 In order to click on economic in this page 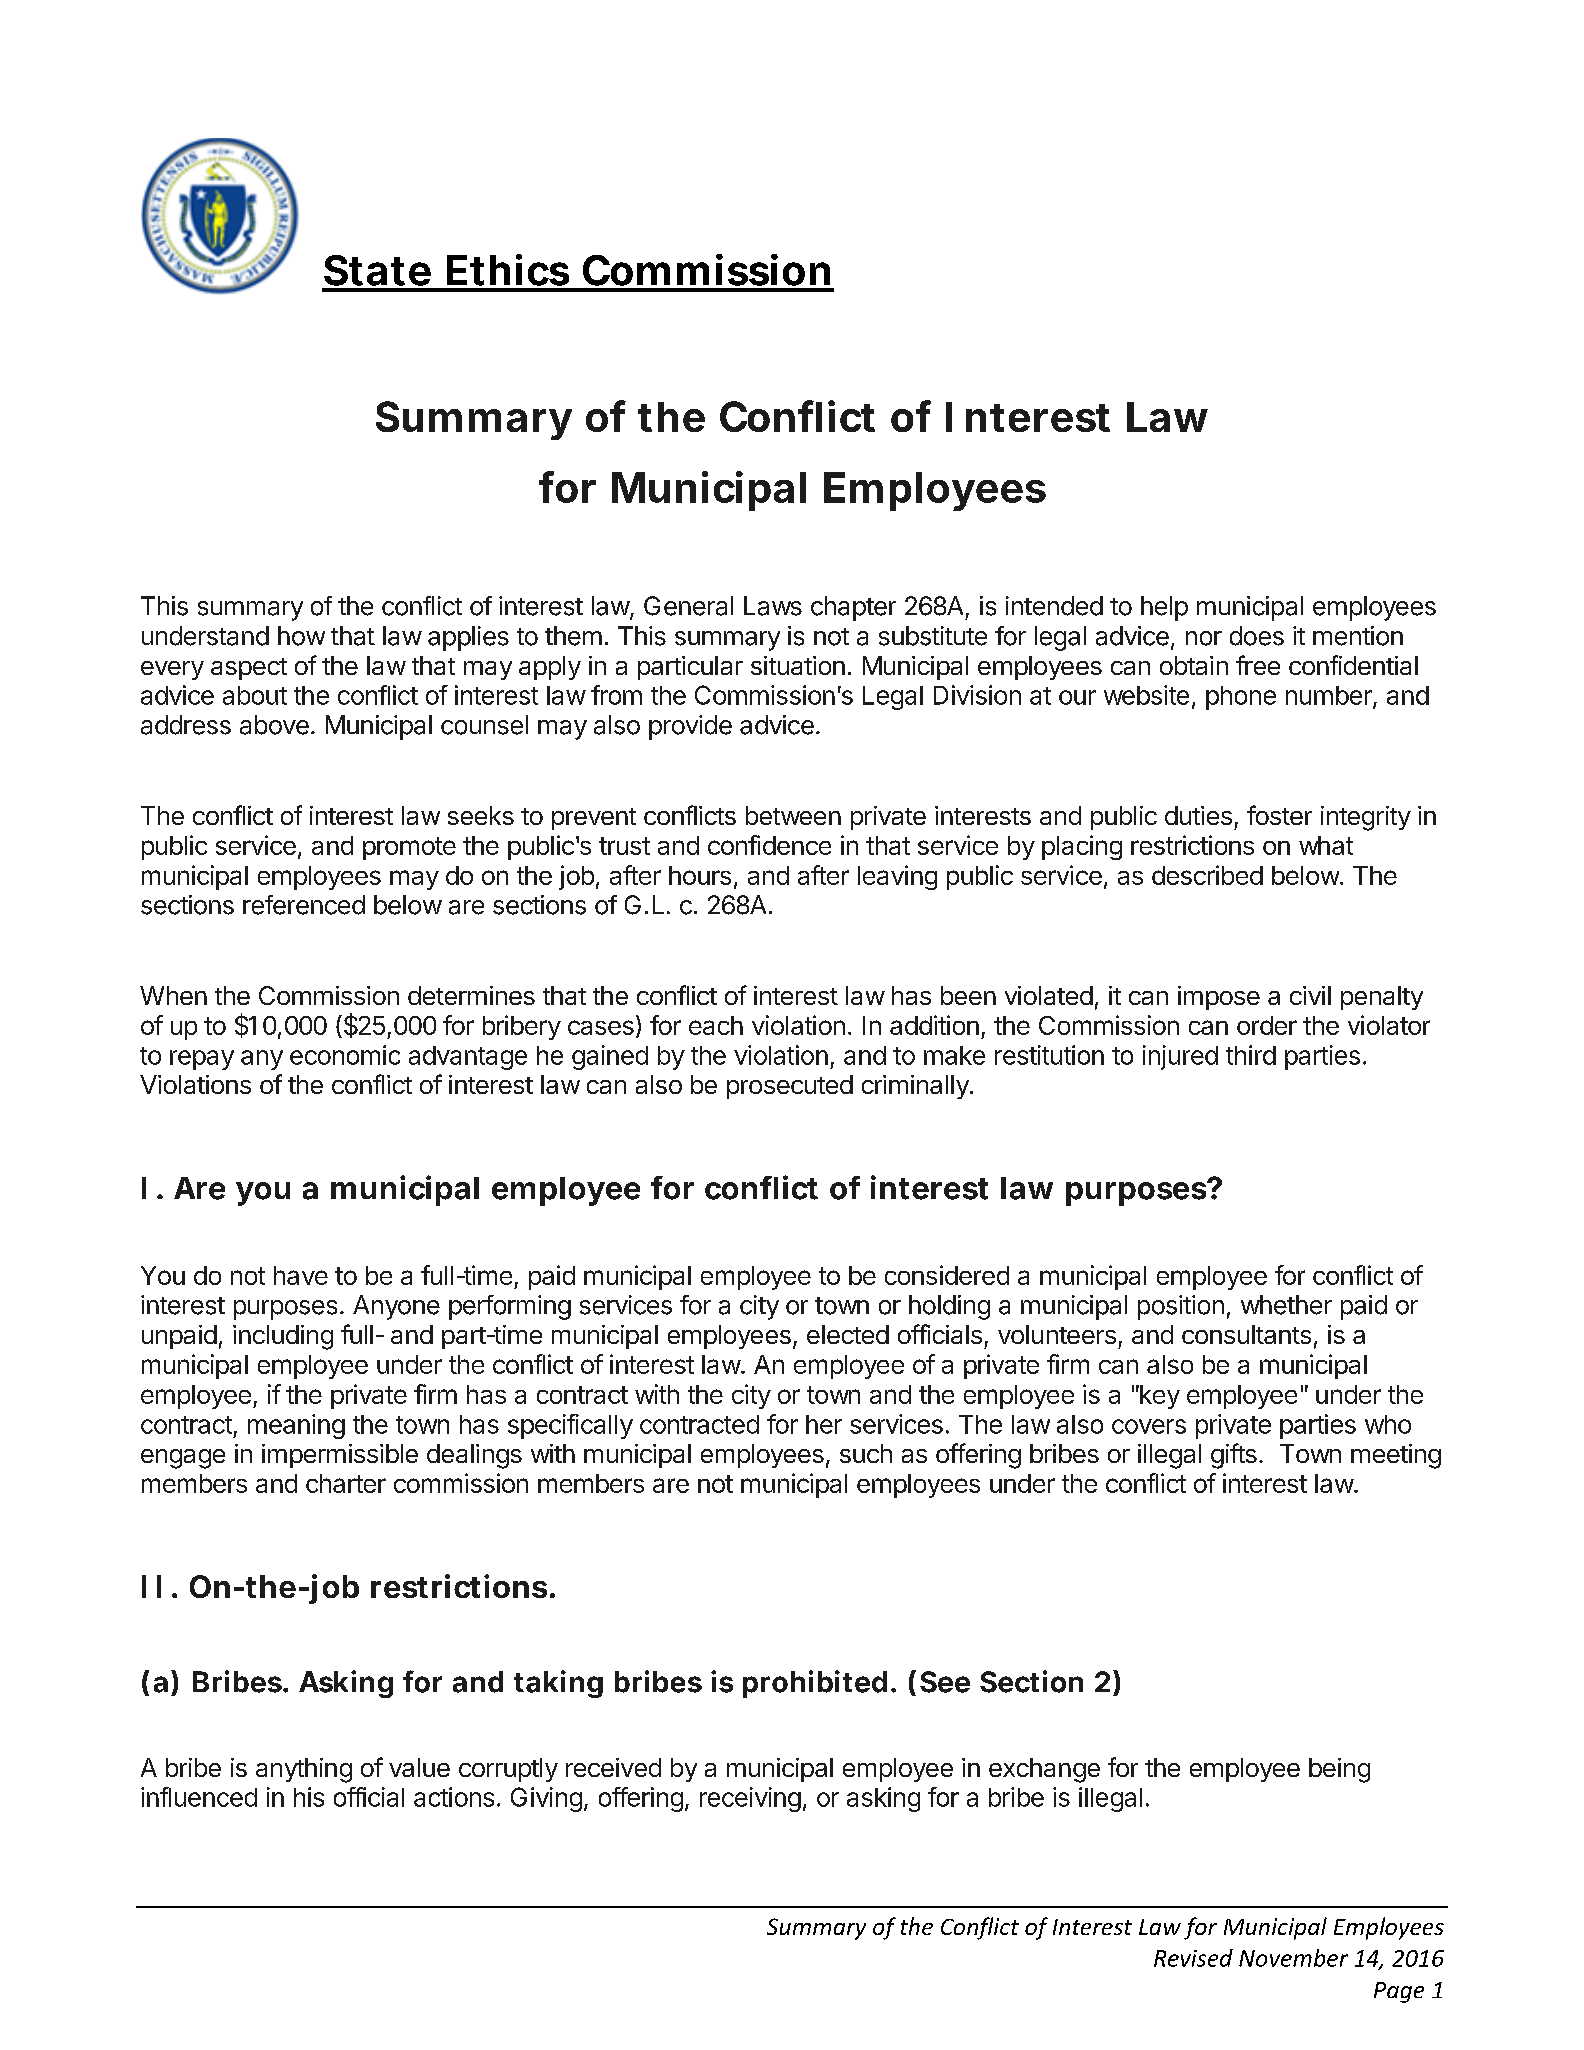, I will do `click(345, 1055)`.
